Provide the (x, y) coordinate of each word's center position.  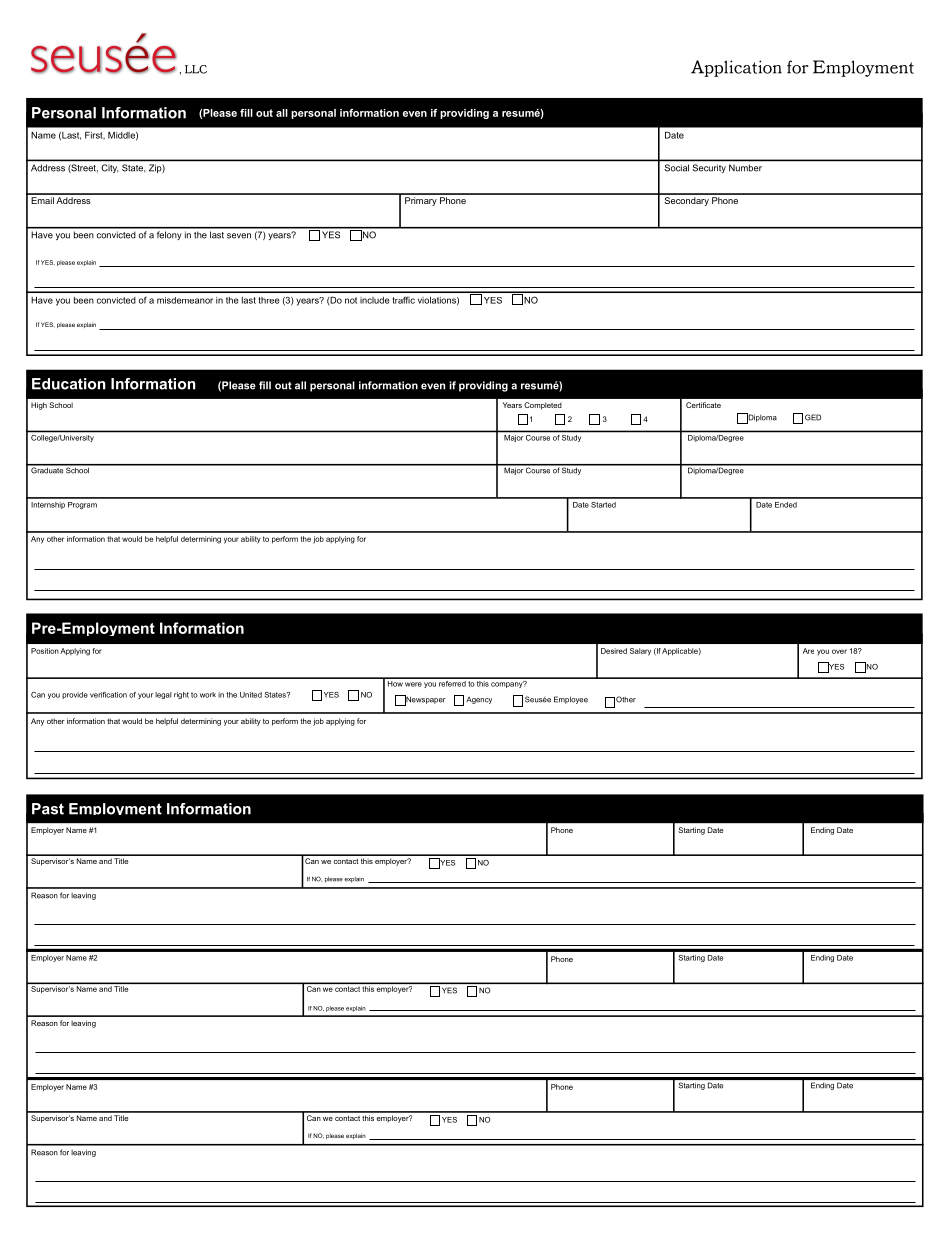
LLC (196, 69)
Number (745, 168)
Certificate (703, 405)
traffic (404, 300)
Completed (543, 406)
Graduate (47, 469)
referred (452, 682)
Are (808, 651)
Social (677, 168)
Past (48, 809)
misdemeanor (185, 300)
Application (736, 68)
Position (45, 651)
